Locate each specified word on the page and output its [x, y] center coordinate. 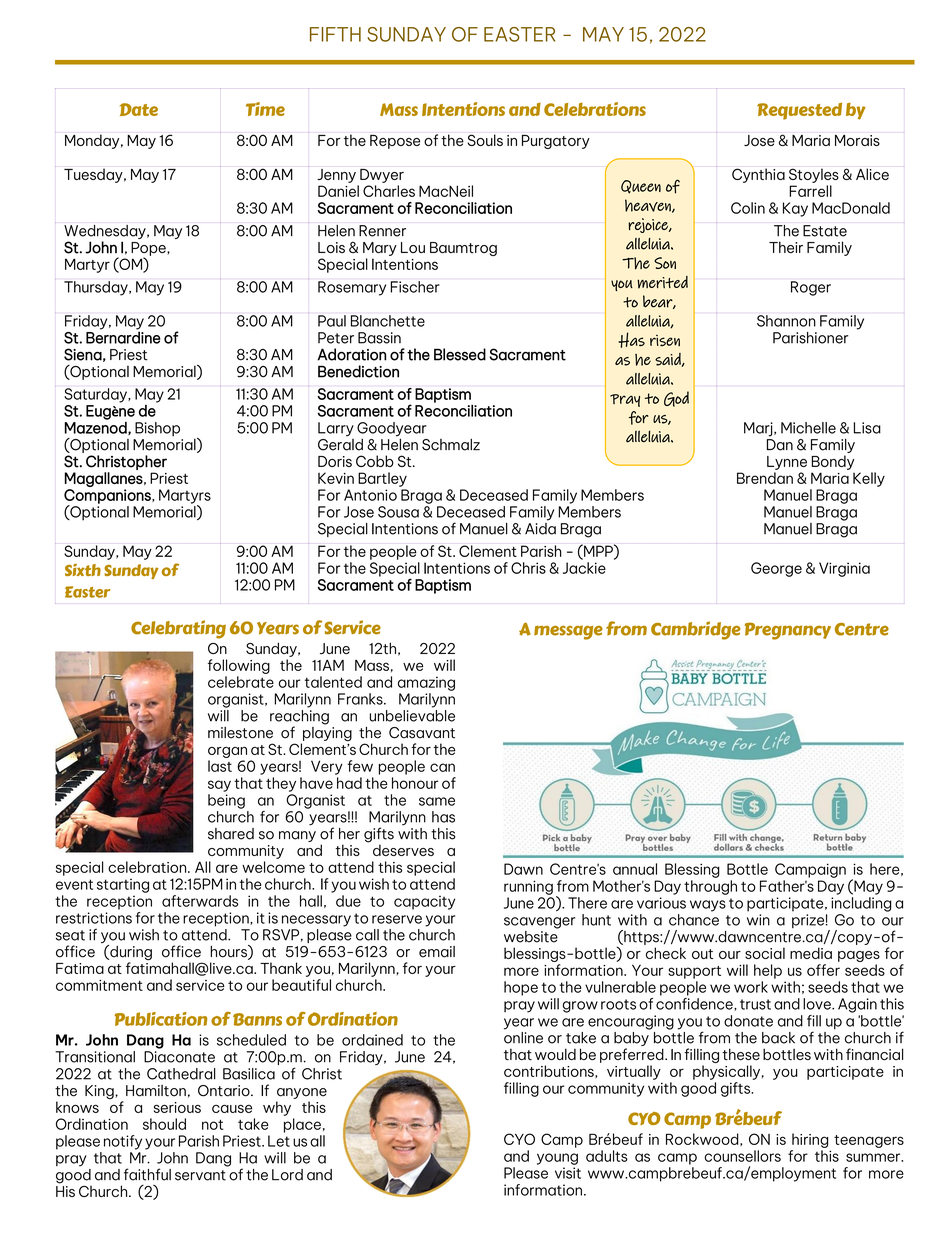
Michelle [808, 428]
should [164, 1124]
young [557, 1159]
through [710, 887]
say [219, 786]
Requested [799, 111]
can [442, 767]
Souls [485, 140]
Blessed [460, 354]
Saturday [96, 395]
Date [139, 109]
